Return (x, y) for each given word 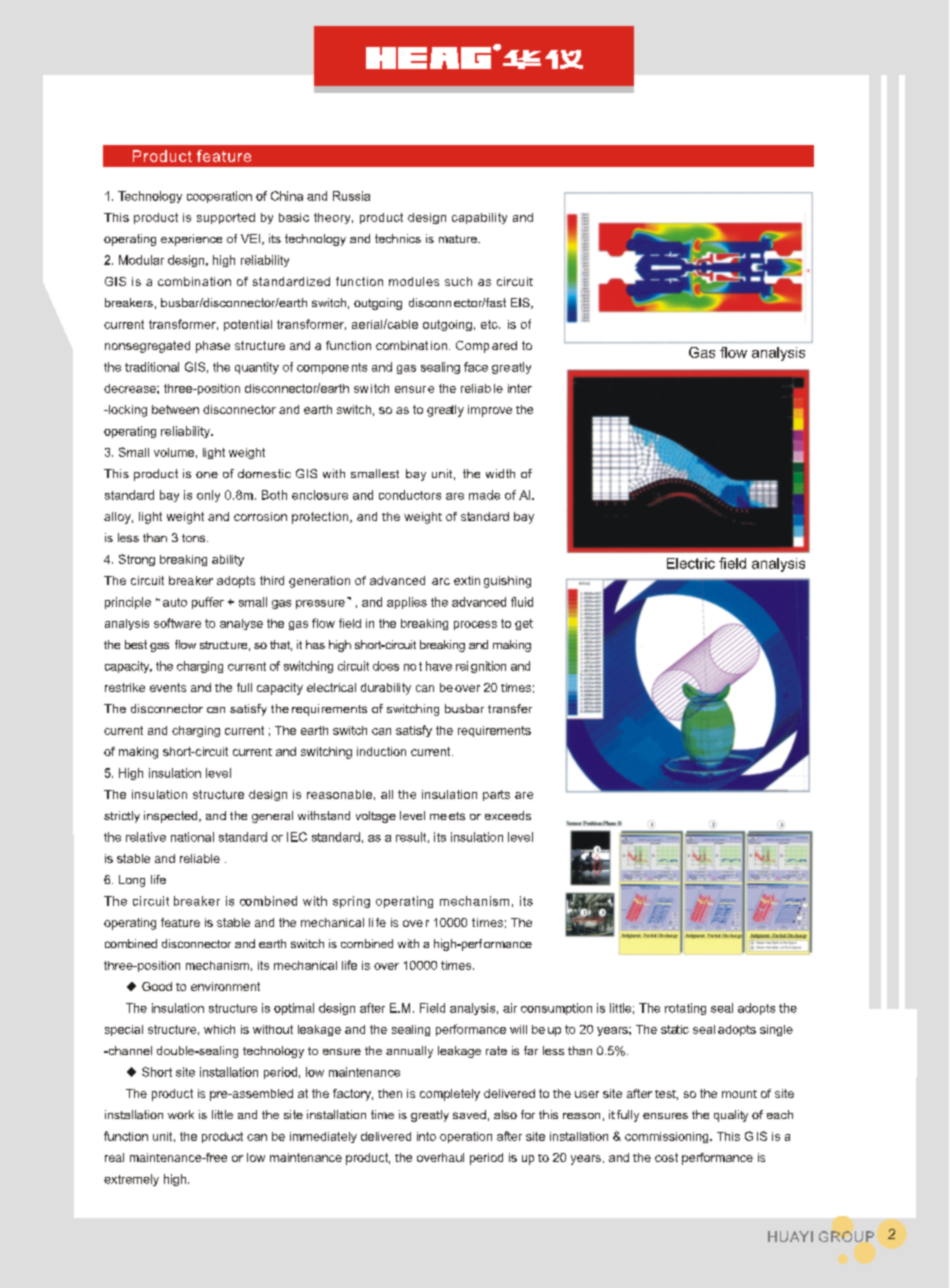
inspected (172, 817)
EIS (521, 303)
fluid (522, 602)
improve (490, 411)
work (181, 1114)
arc (441, 581)
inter (520, 388)
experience (191, 240)
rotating (685, 1009)
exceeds (508, 815)
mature (459, 239)
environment (225, 986)
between (175, 409)
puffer (208, 603)
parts (496, 795)
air (510, 1008)
